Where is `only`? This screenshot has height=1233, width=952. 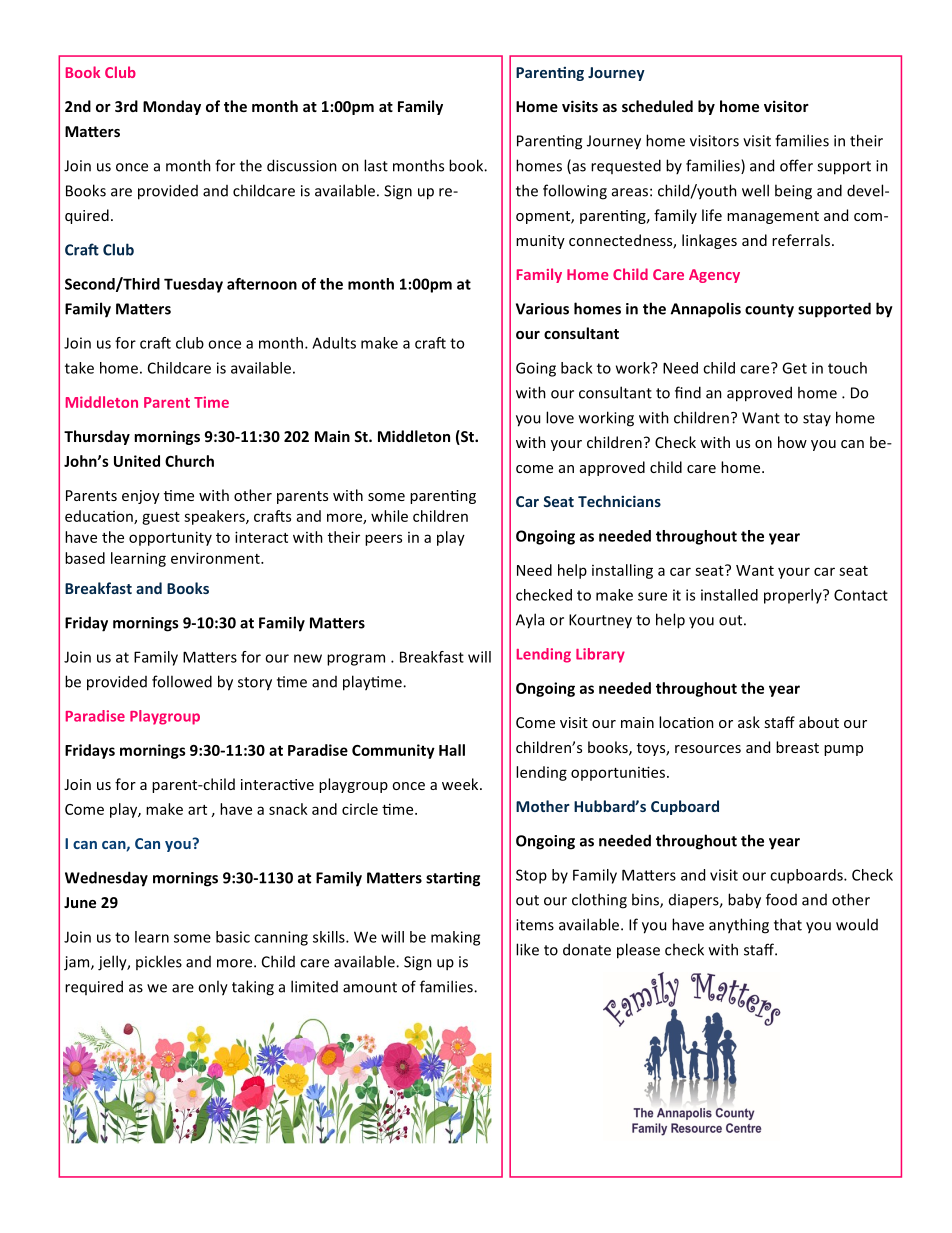 only is located at coordinates (213, 988).
